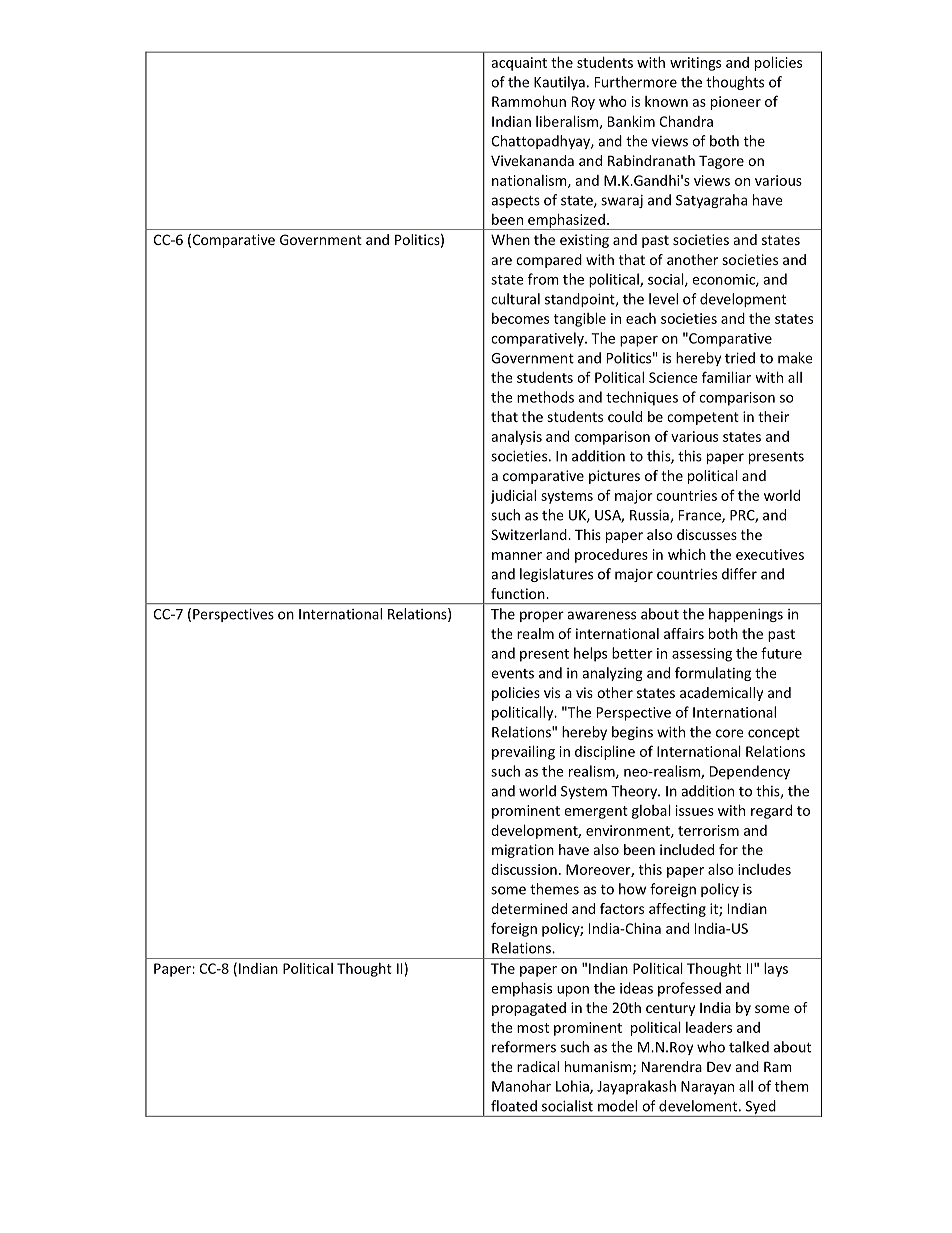 The height and width of the screenshot is (1233, 952). Describe the element at coordinates (651, 811) in the screenshot. I see `global` at that location.
